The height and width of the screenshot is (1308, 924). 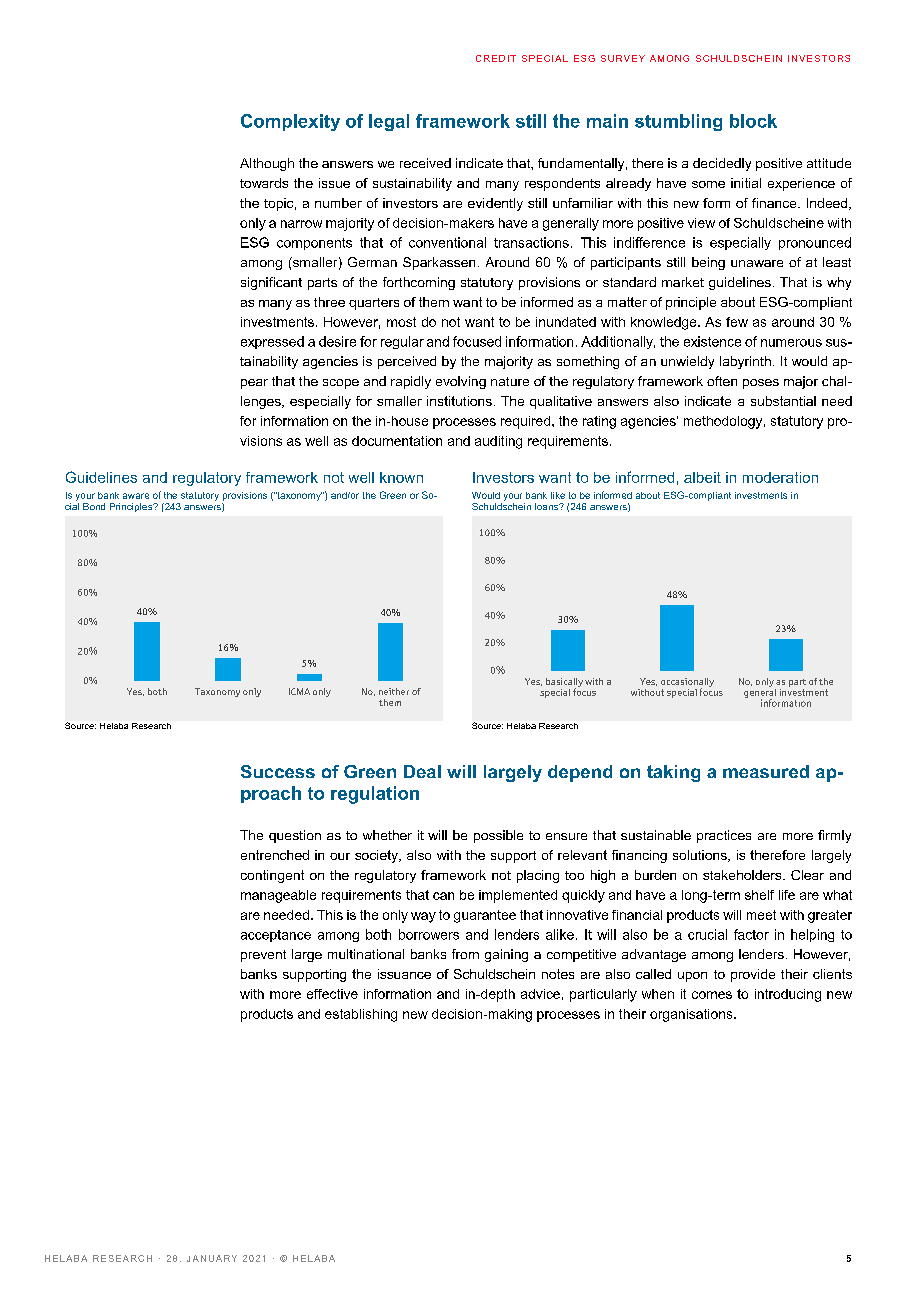 I want to click on moderation, so click(x=780, y=477).
